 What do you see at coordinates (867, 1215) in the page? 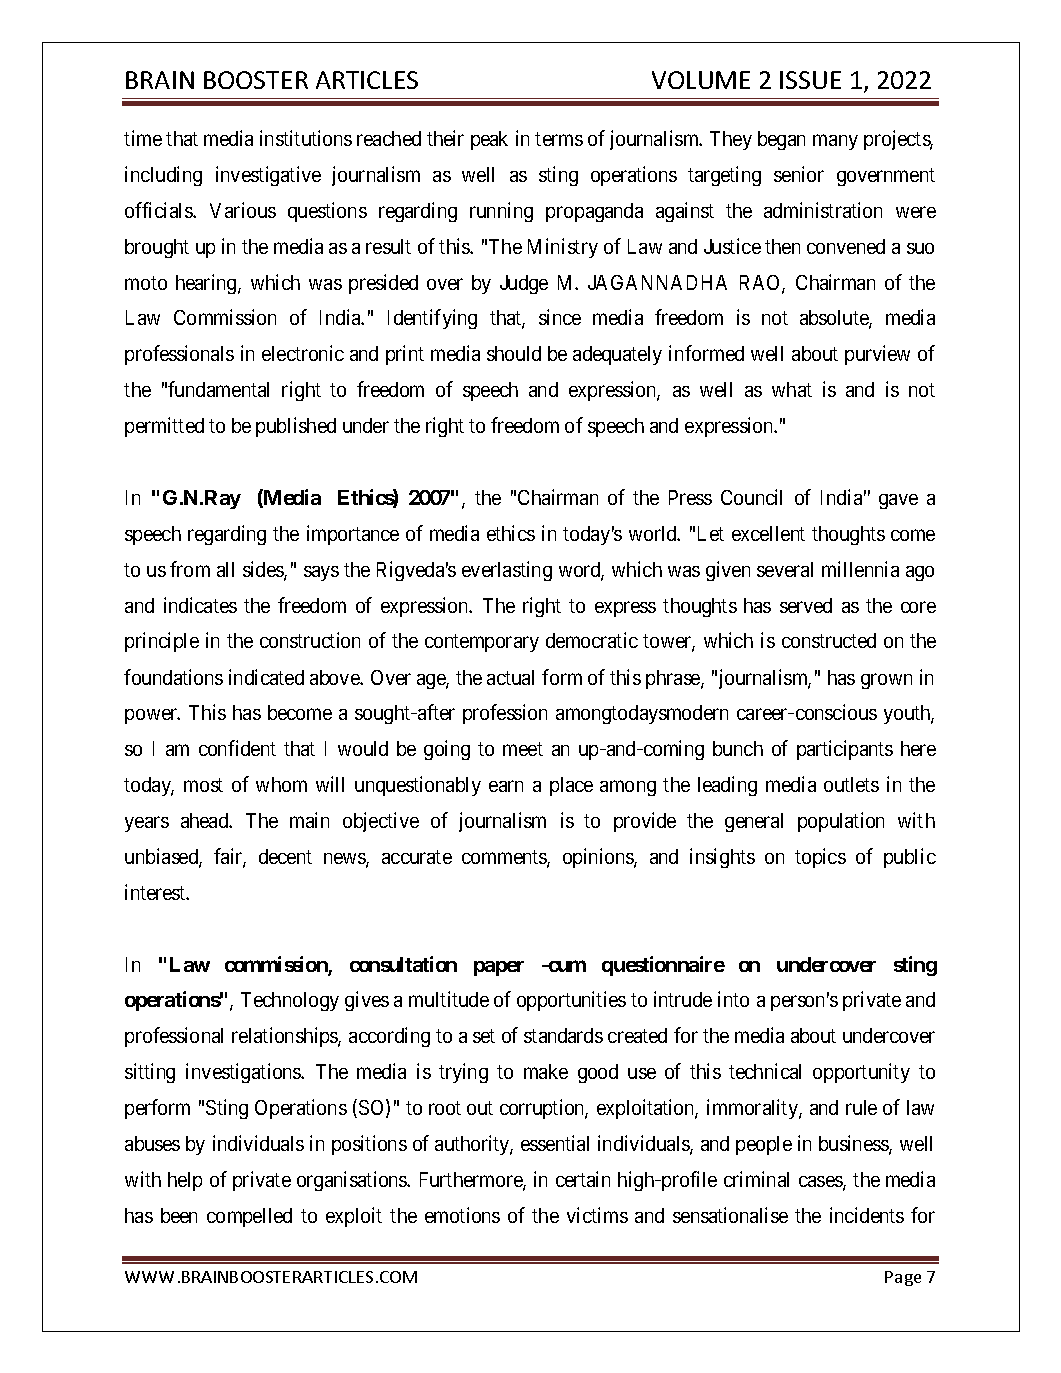
I see `incidents` at bounding box center [867, 1215].
